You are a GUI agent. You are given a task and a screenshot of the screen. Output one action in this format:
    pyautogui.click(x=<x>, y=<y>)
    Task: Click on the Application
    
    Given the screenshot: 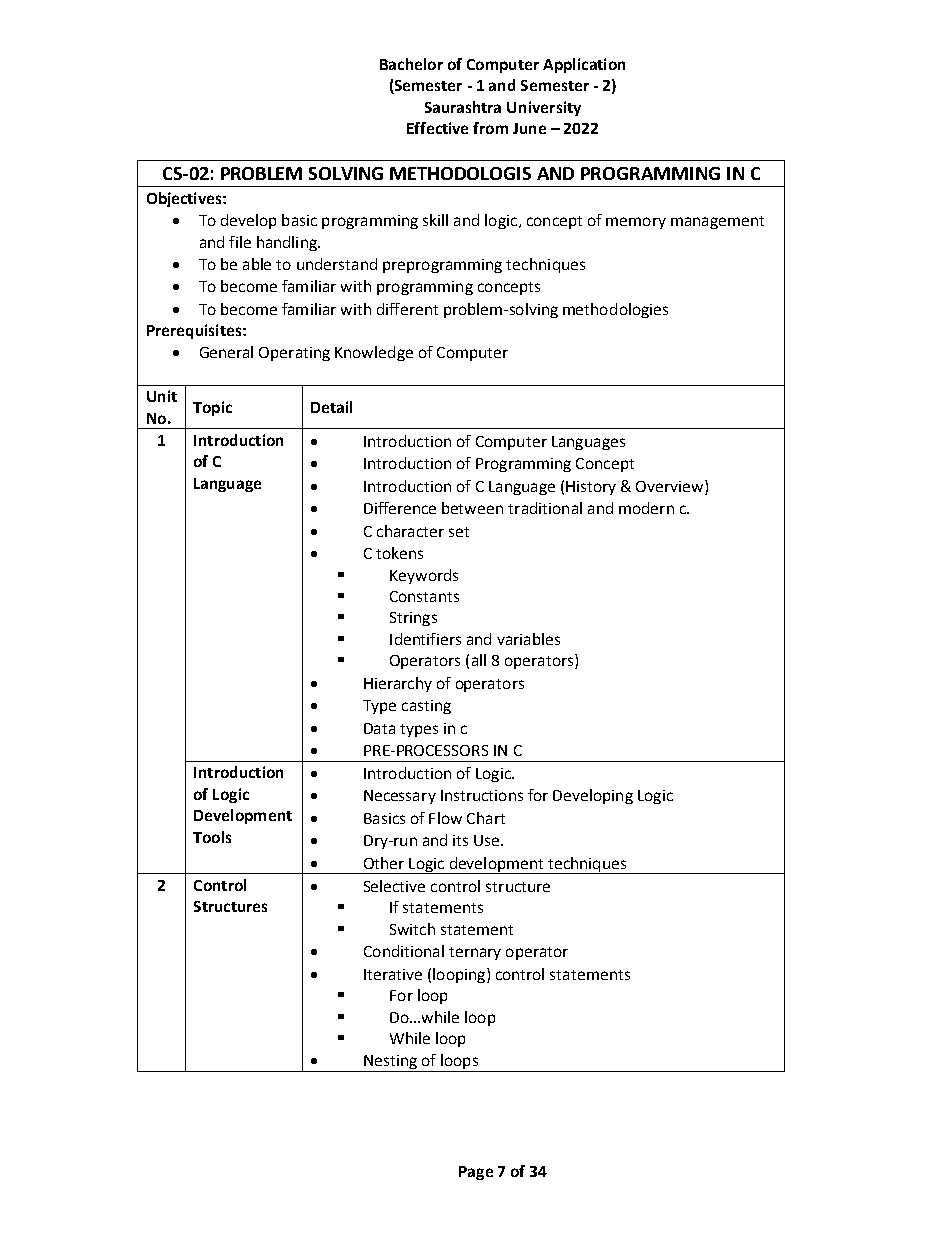 What is the action you would take?
    pyautogui.click(x=584, y=65)
